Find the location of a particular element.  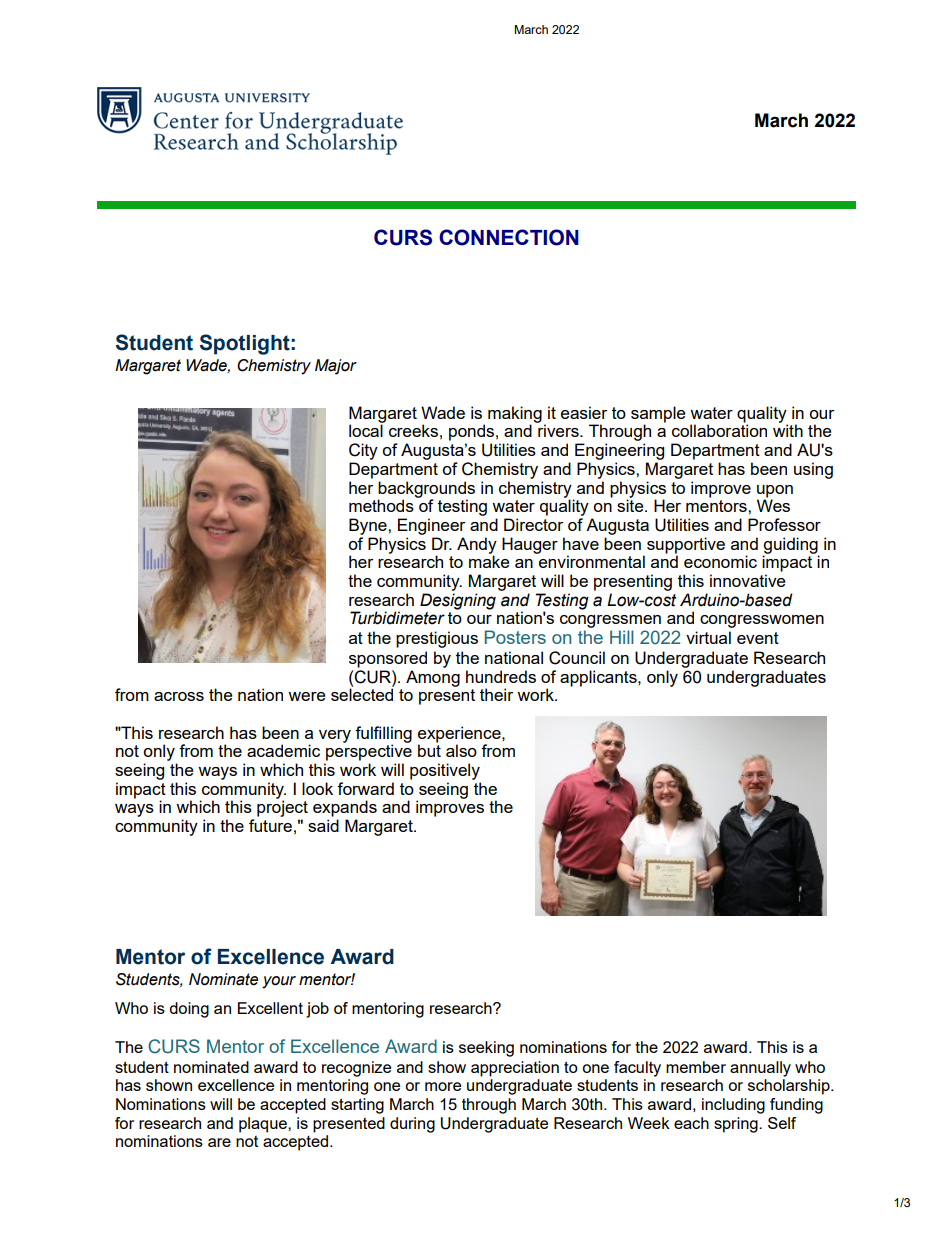

CONNECTION is located at coordinates (509, 237).
